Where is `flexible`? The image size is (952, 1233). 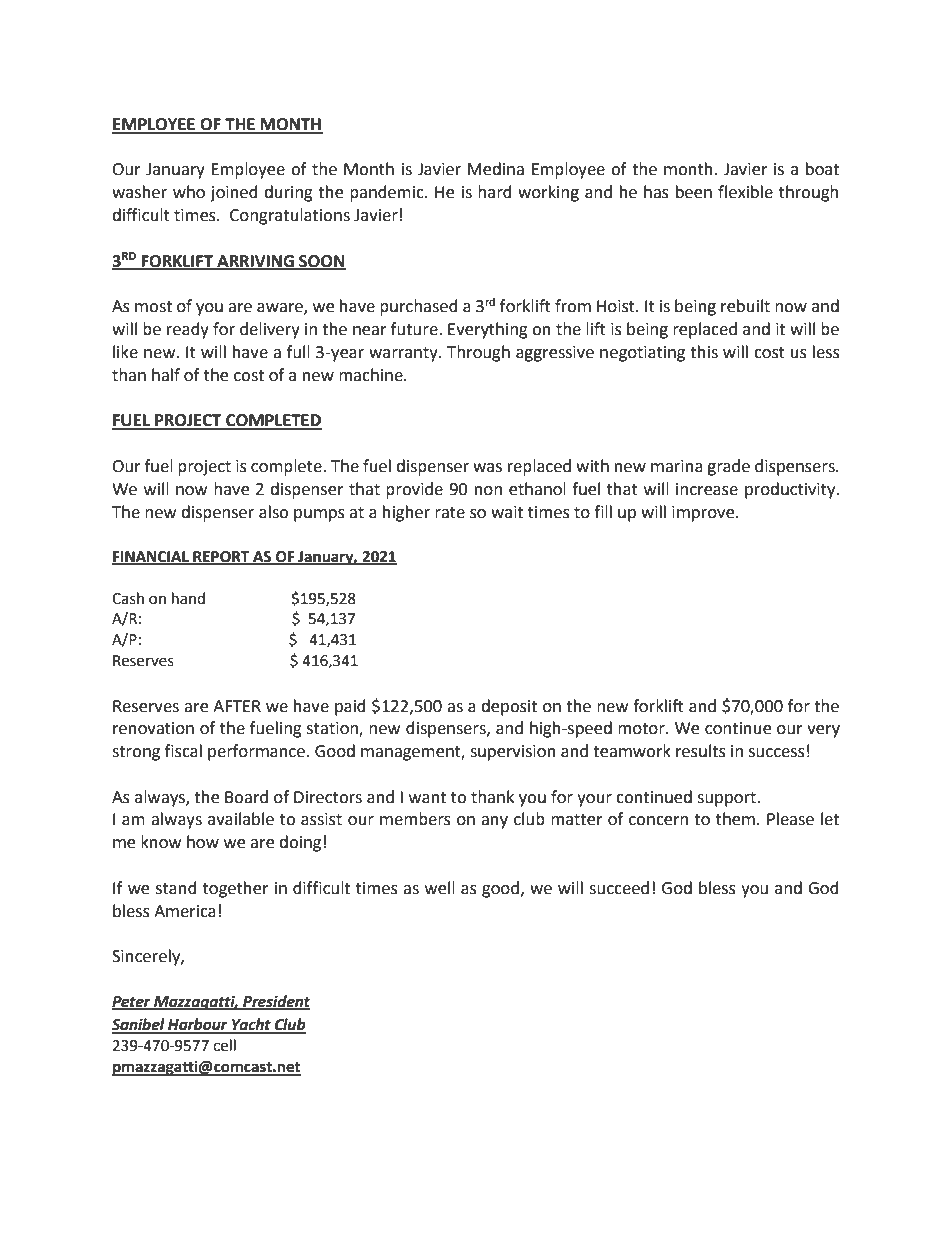
flexible is located at coordinates (745, 192).
